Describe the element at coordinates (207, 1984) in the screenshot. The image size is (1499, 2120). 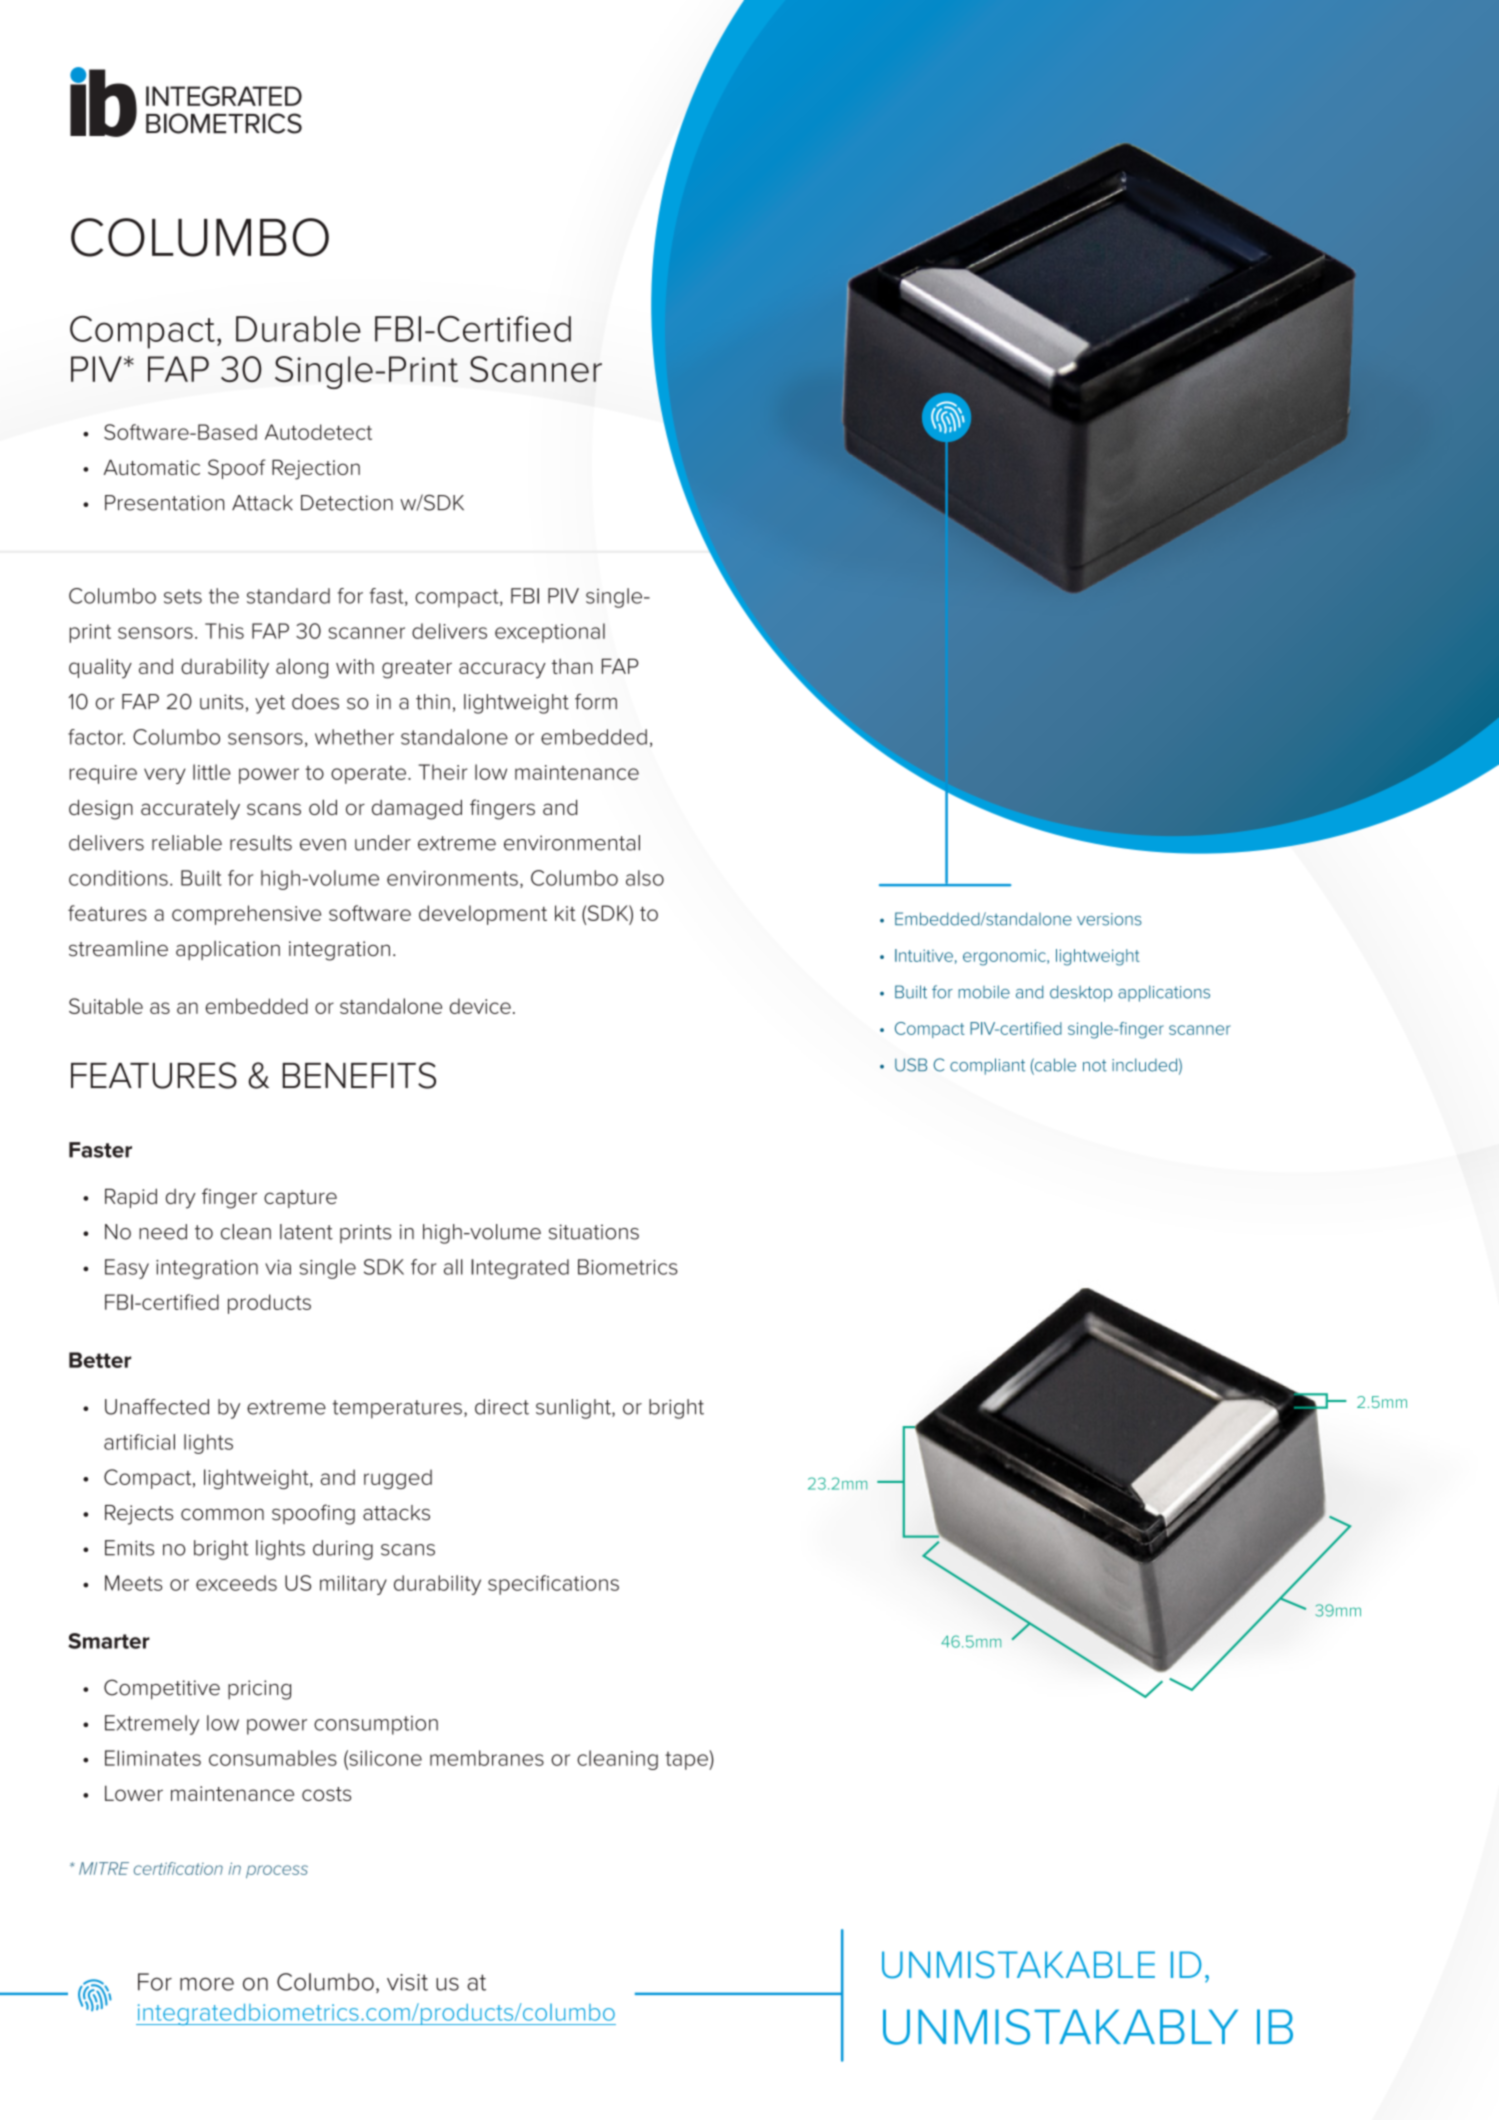
I see `more` at that location.
